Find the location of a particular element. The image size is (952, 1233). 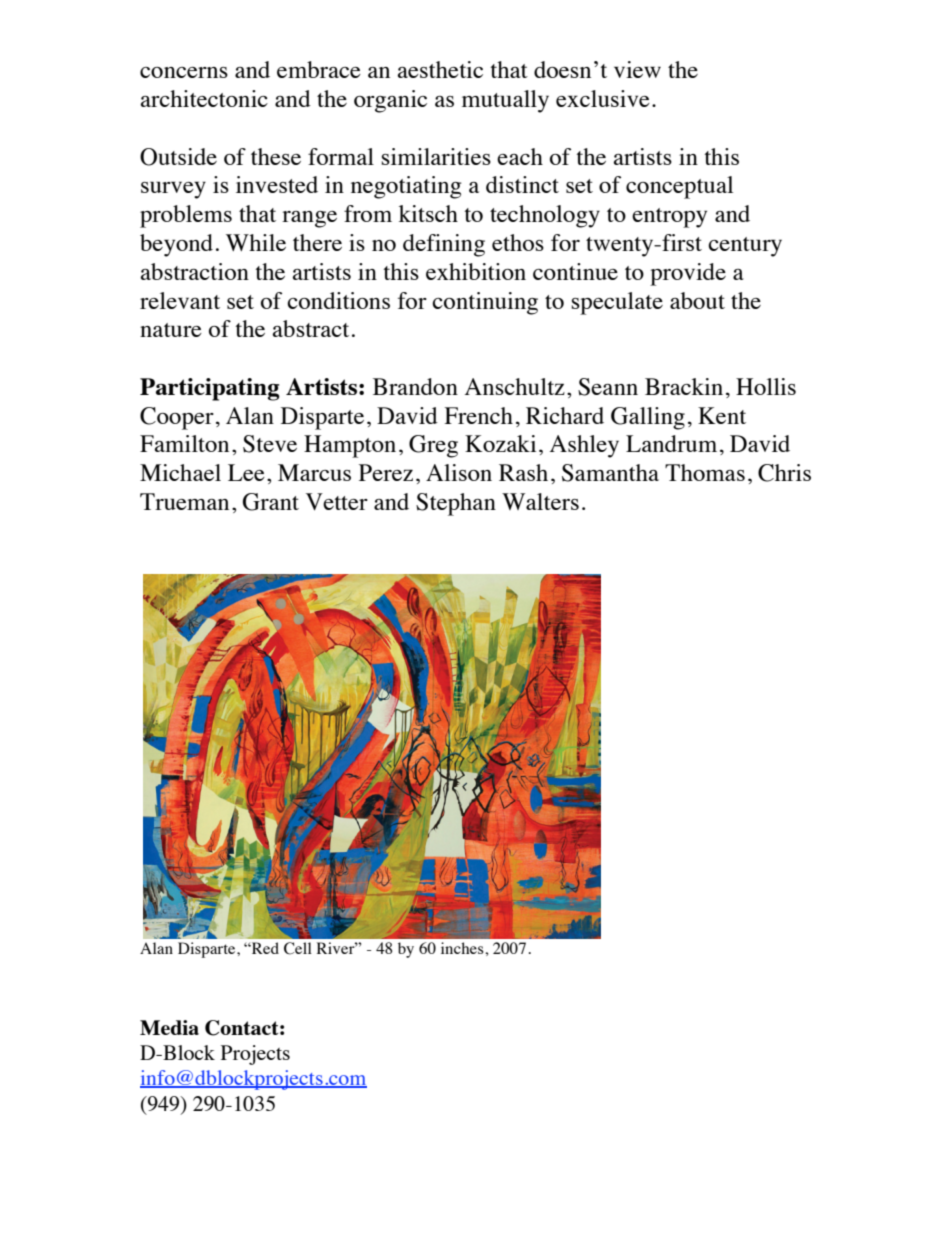

Red is located at coordinates (264, 948).
